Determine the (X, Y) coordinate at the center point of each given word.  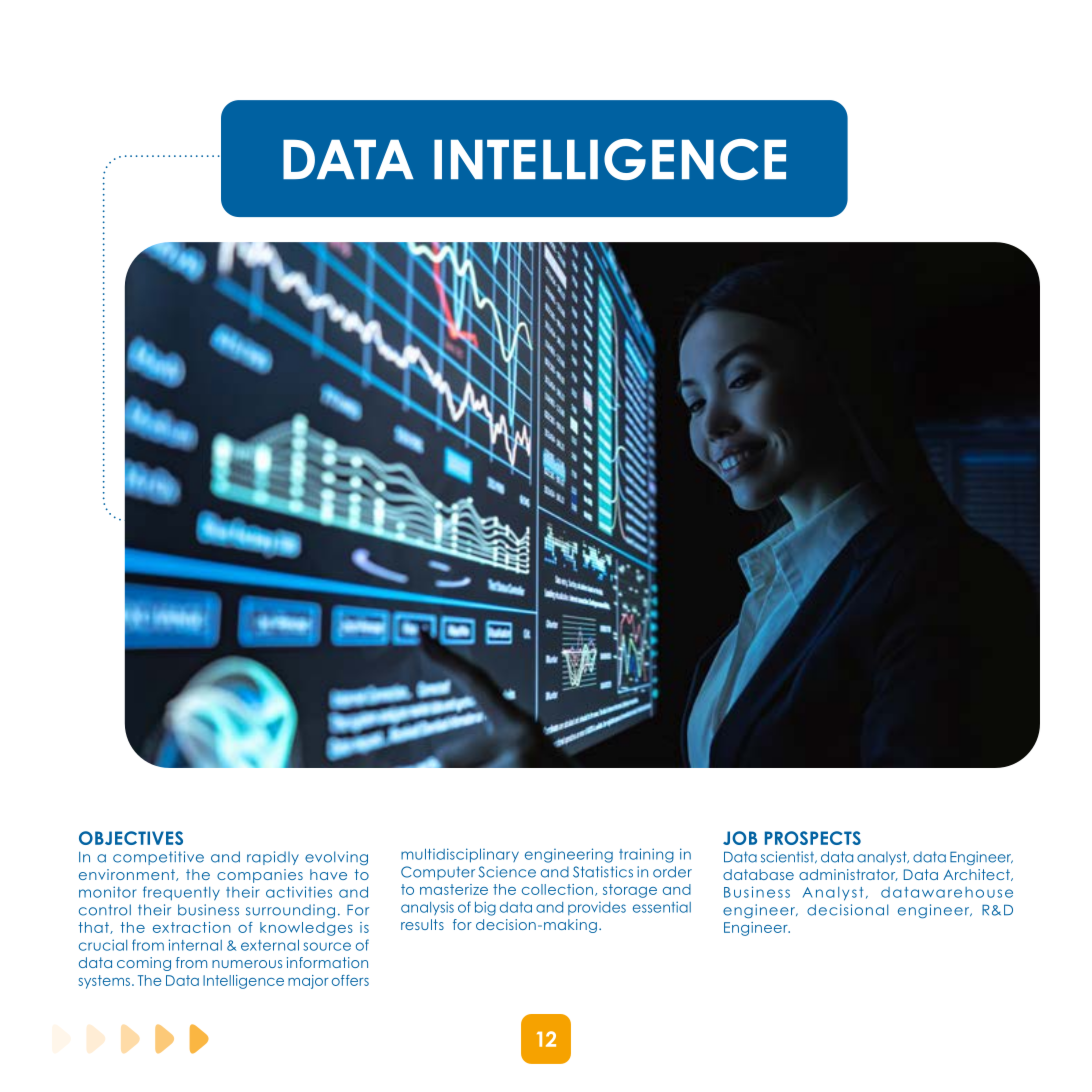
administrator (848, 875)
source (327, 946)
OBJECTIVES (131, 838)
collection (557, 889)
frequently (181, 893)
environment (128, 875)
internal (195, 945)
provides (597, 908)
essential (662, 907)
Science (507, 872)
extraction (192, 927)
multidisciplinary (460, 855)
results (422, 924)
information (327, 962)
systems (105, 982)
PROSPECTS (813, 838)
